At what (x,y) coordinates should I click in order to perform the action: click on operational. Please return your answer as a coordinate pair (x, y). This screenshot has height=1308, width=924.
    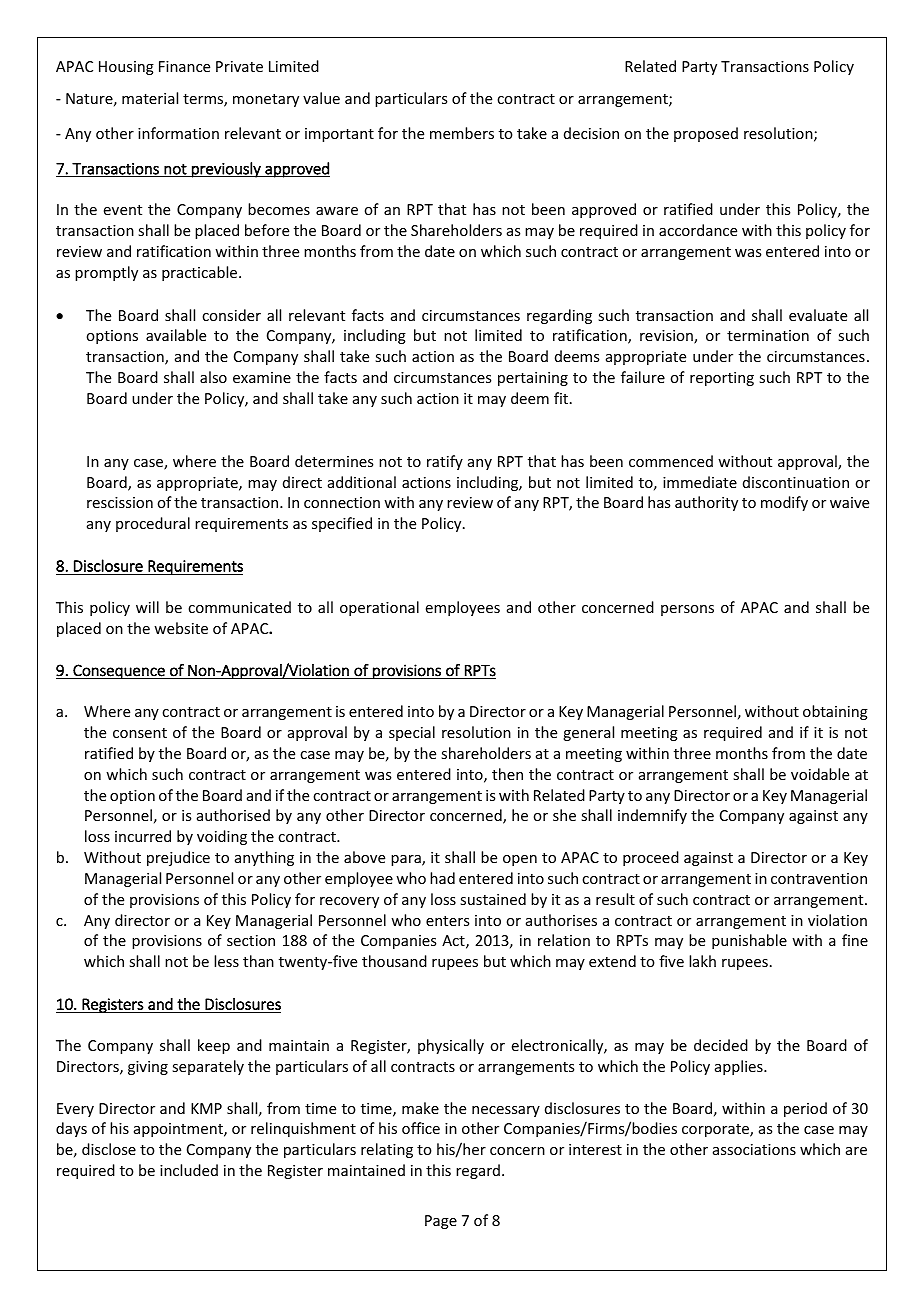
    Looking at the image, I should click on (379, 608).
